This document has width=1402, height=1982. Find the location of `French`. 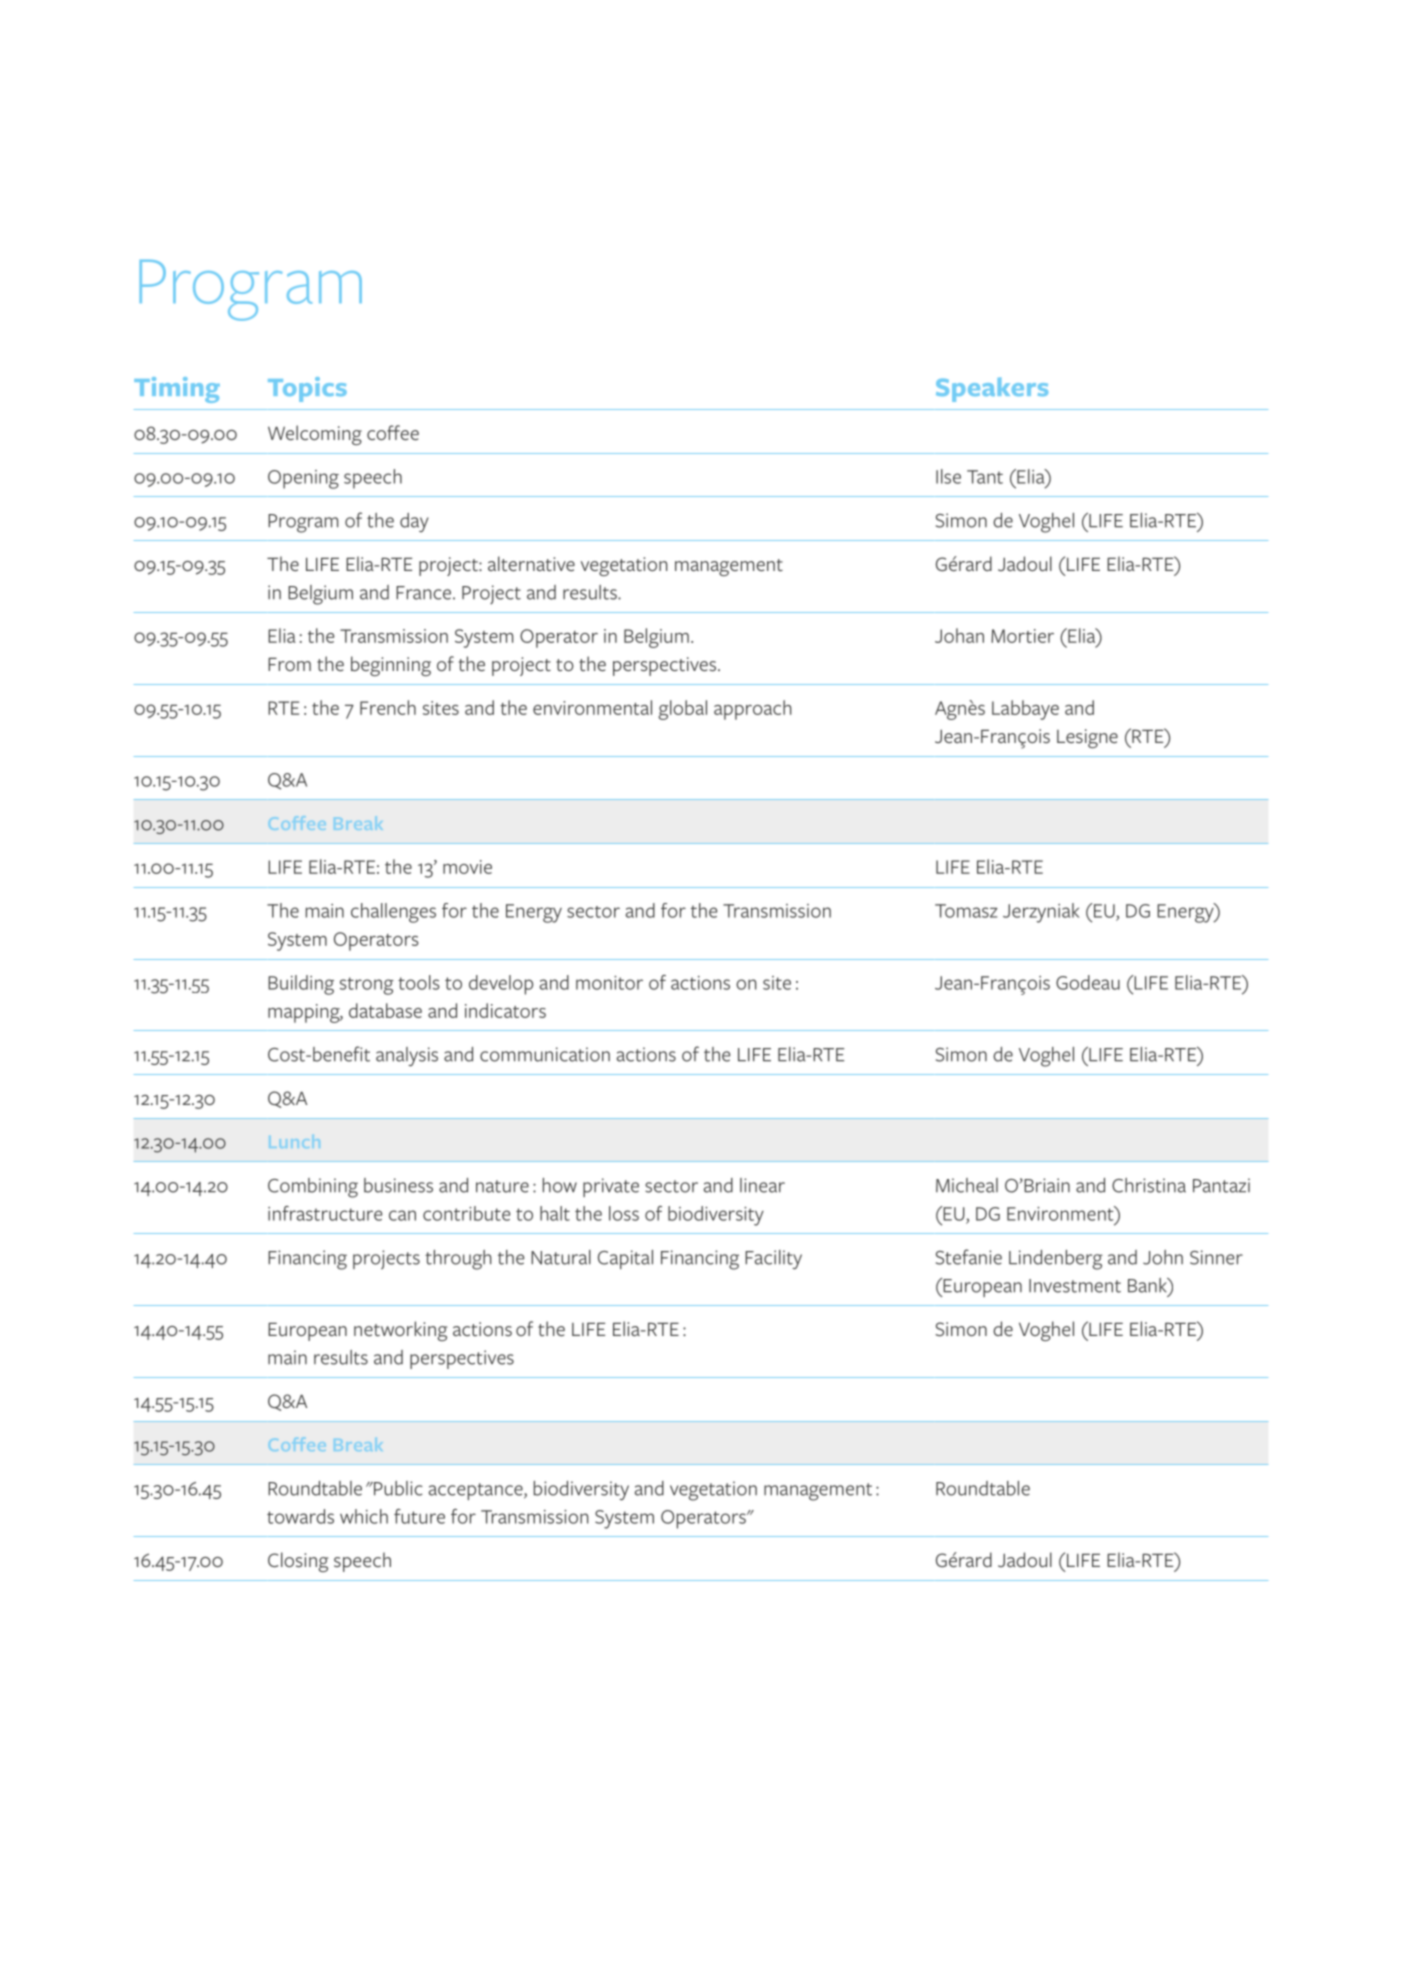

French is located at coordinates (388, 707).
